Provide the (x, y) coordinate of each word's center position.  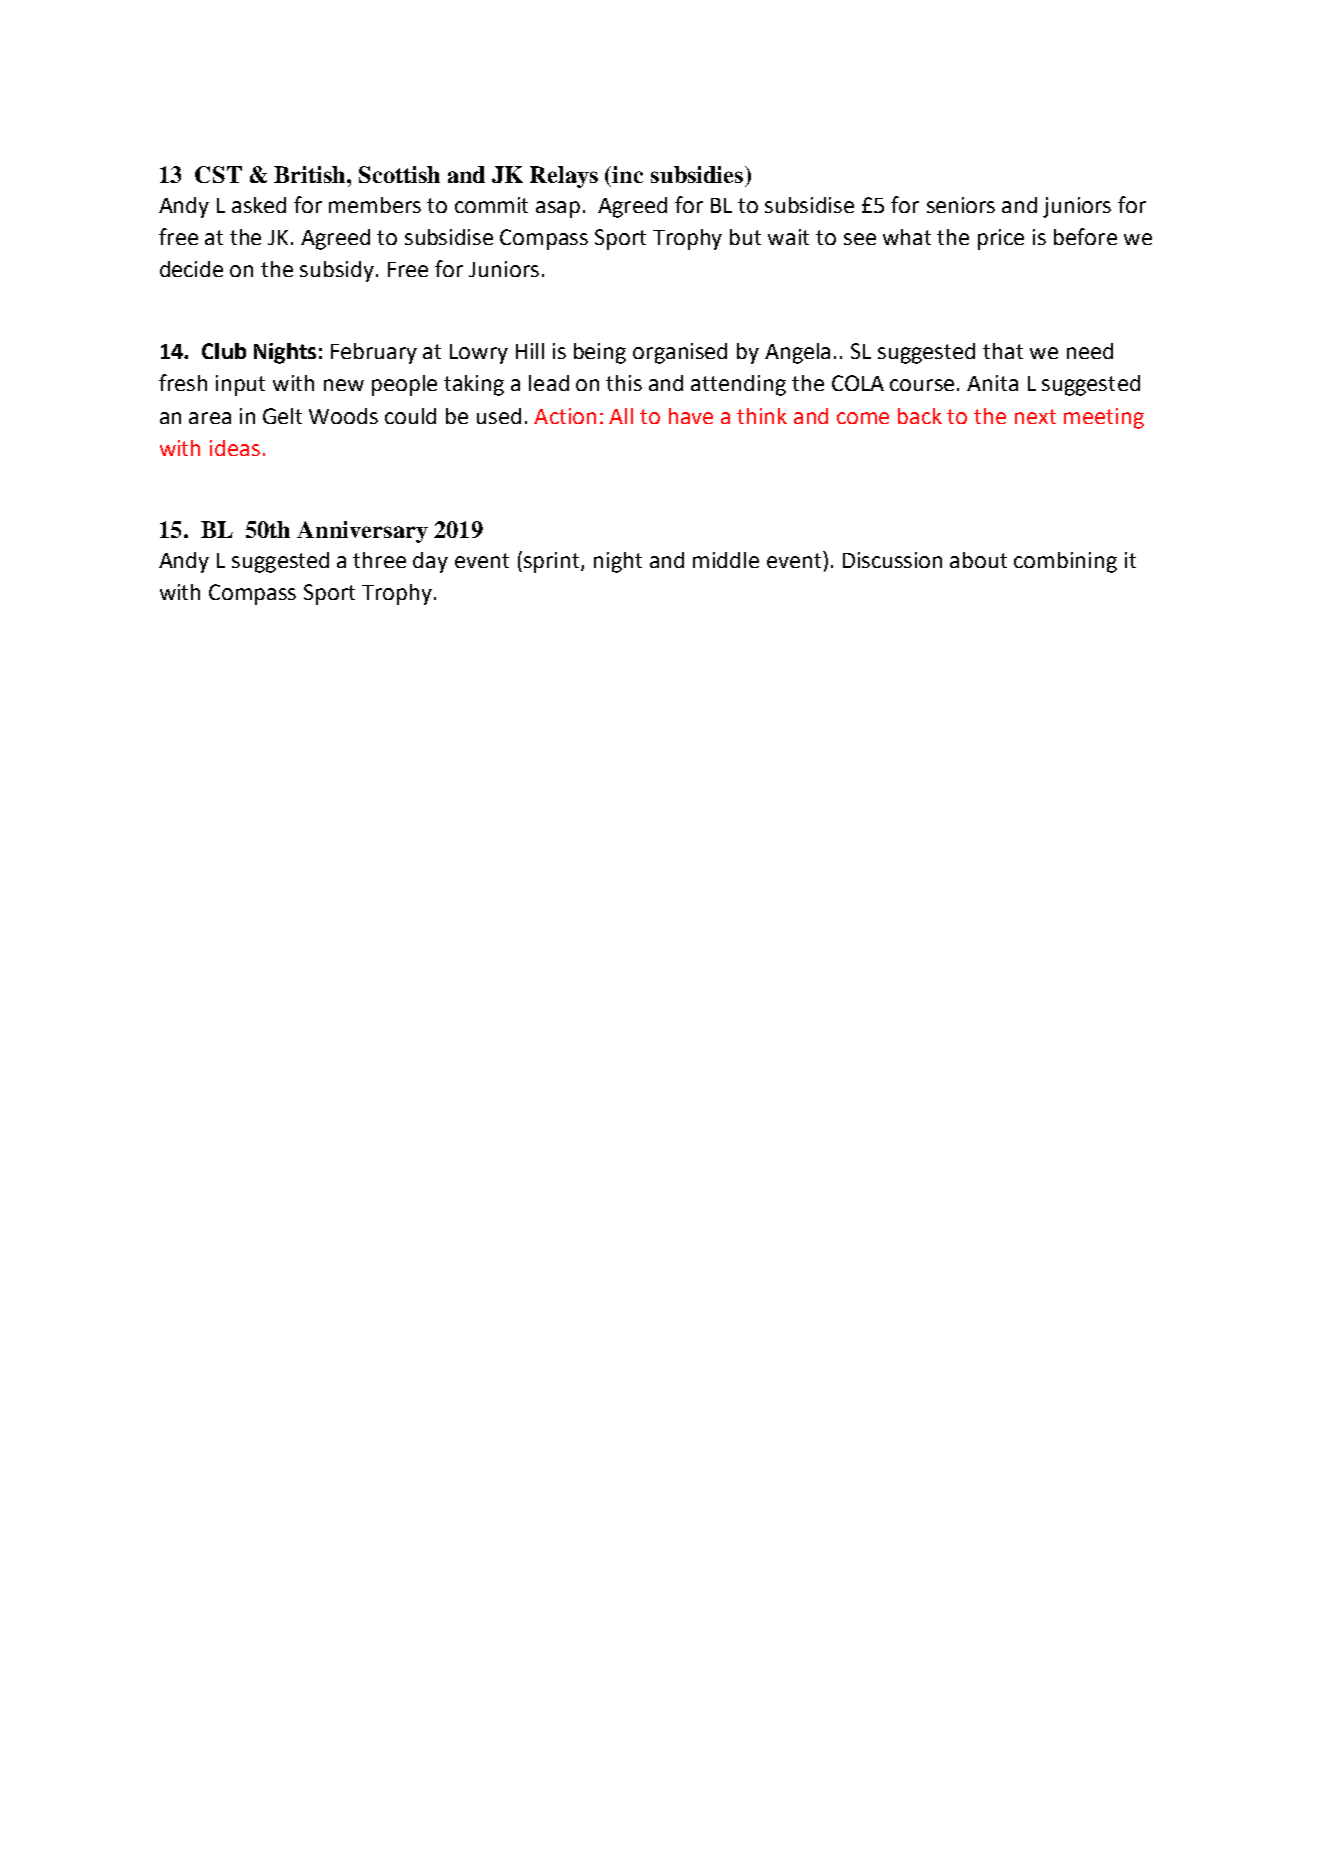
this (624, 383)
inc (627, 174)
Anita (992, 383)
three (379, 560)
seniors (961, 205)
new (344, 385)
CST (218, 174)
